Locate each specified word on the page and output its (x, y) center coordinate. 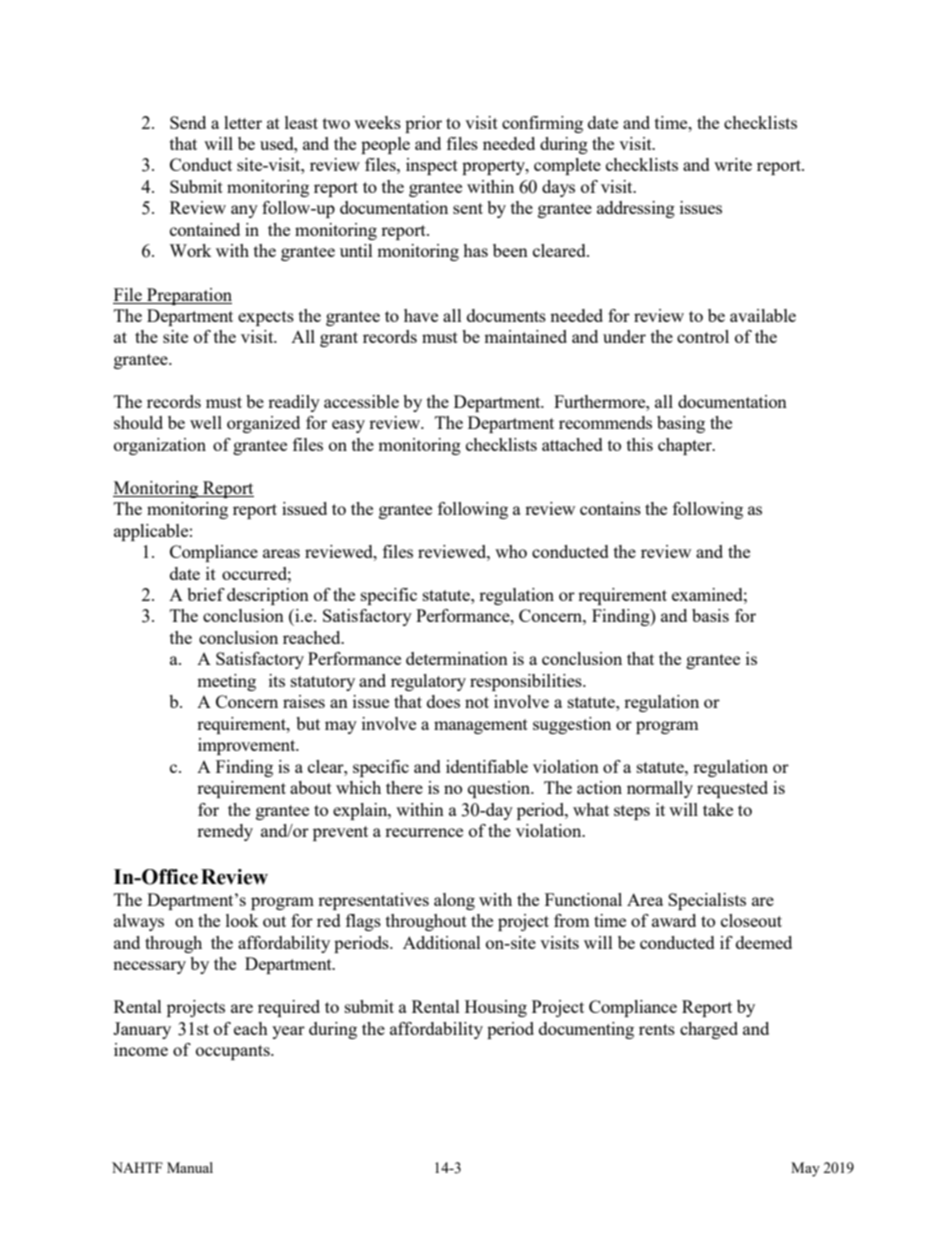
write (733, 164)
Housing (496, 1008)
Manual (190, 1167)
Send (188, 122)
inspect (432, 166)
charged (709, 1030)
